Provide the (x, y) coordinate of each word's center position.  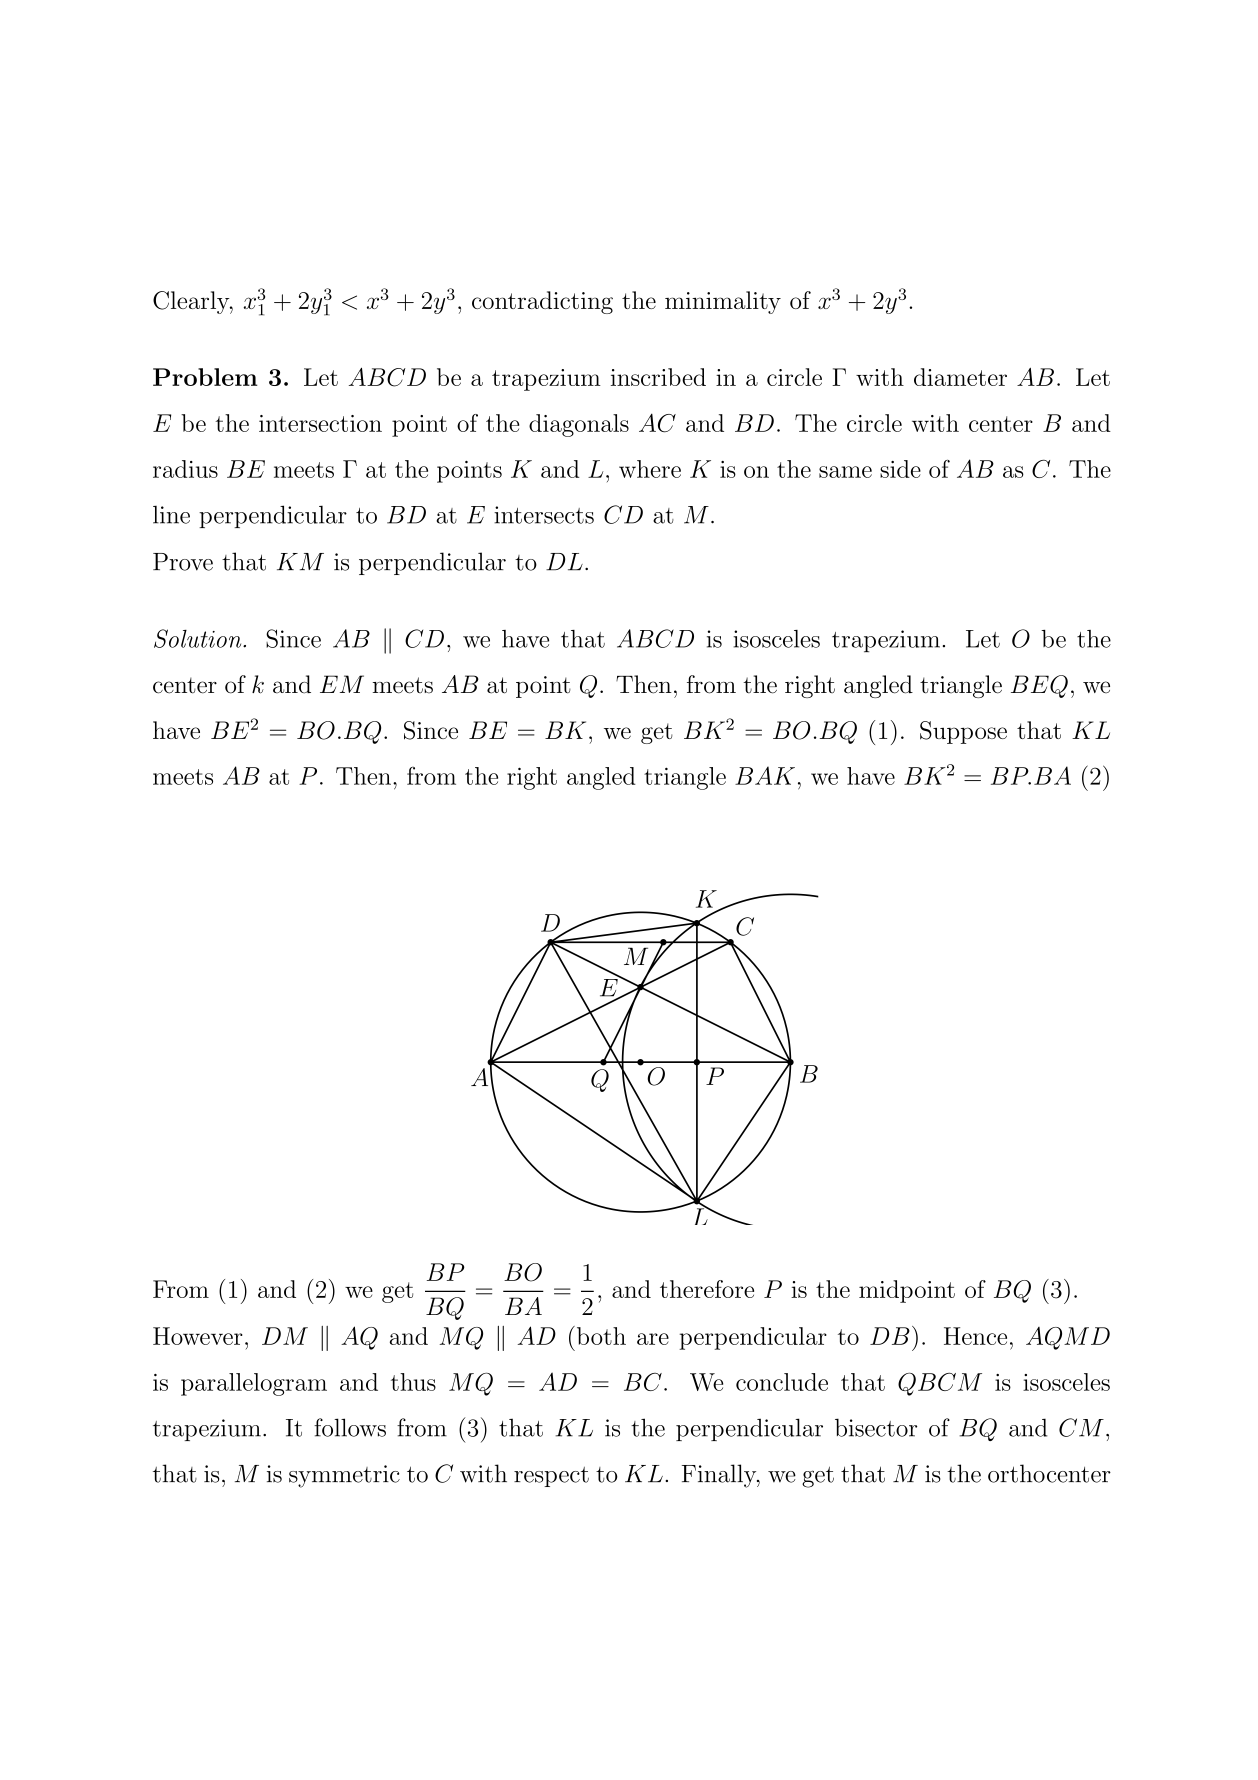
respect (551, 1477)
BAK (765, 775)
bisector (876, 1427)
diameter (960, 377)
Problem (205, 377)
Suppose (963, 732)
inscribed (658, 377)
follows (350, 1427)
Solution (199, 638)
